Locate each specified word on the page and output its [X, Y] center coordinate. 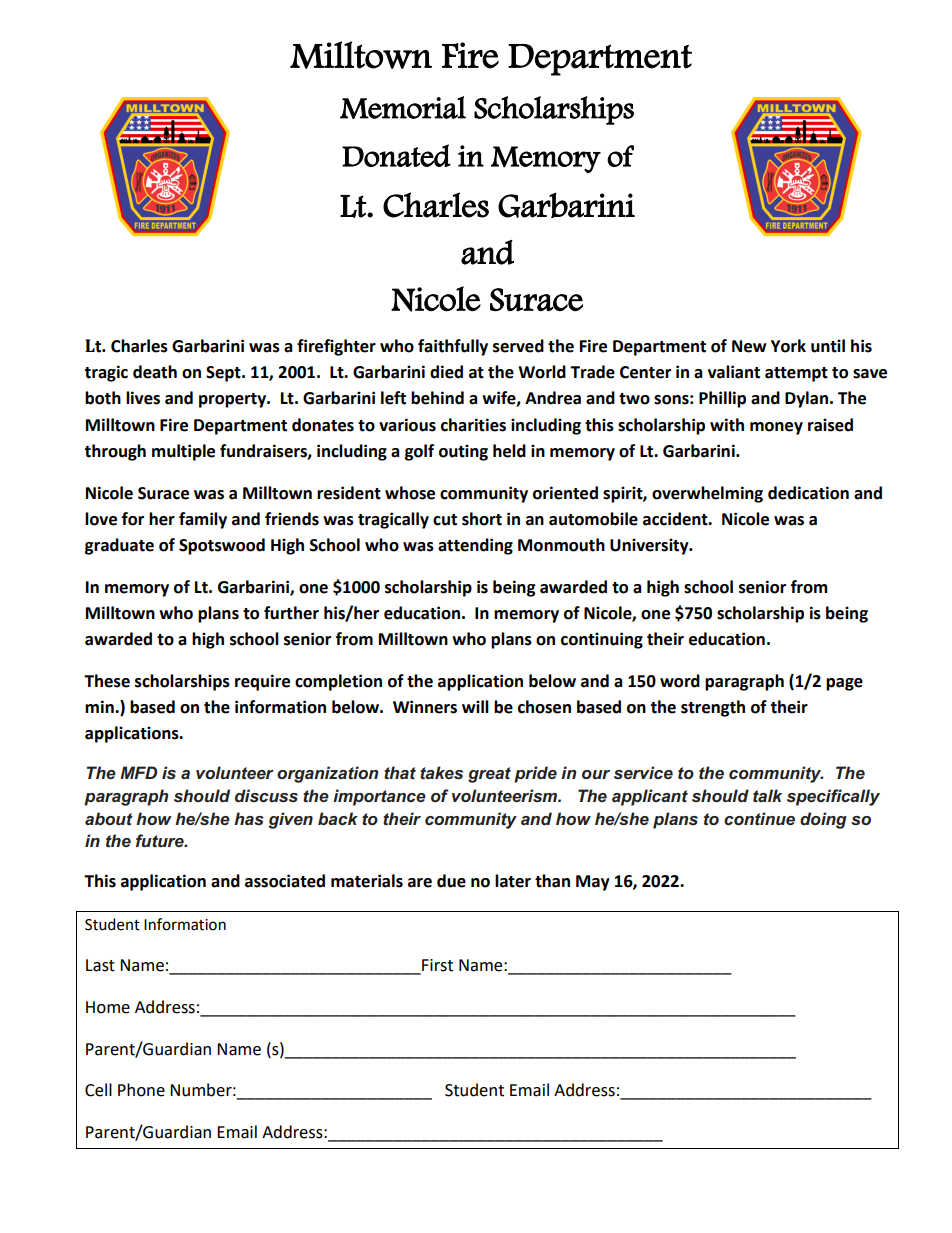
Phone [141, 1090]
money [776, 428]
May [593, 883]
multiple [183, 452]
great [489, 775]
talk [767, 795]
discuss [266, 795]
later [513, 881]
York [788, 346]
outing [463, 452]
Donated [396, 155]
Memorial [403, 107]
